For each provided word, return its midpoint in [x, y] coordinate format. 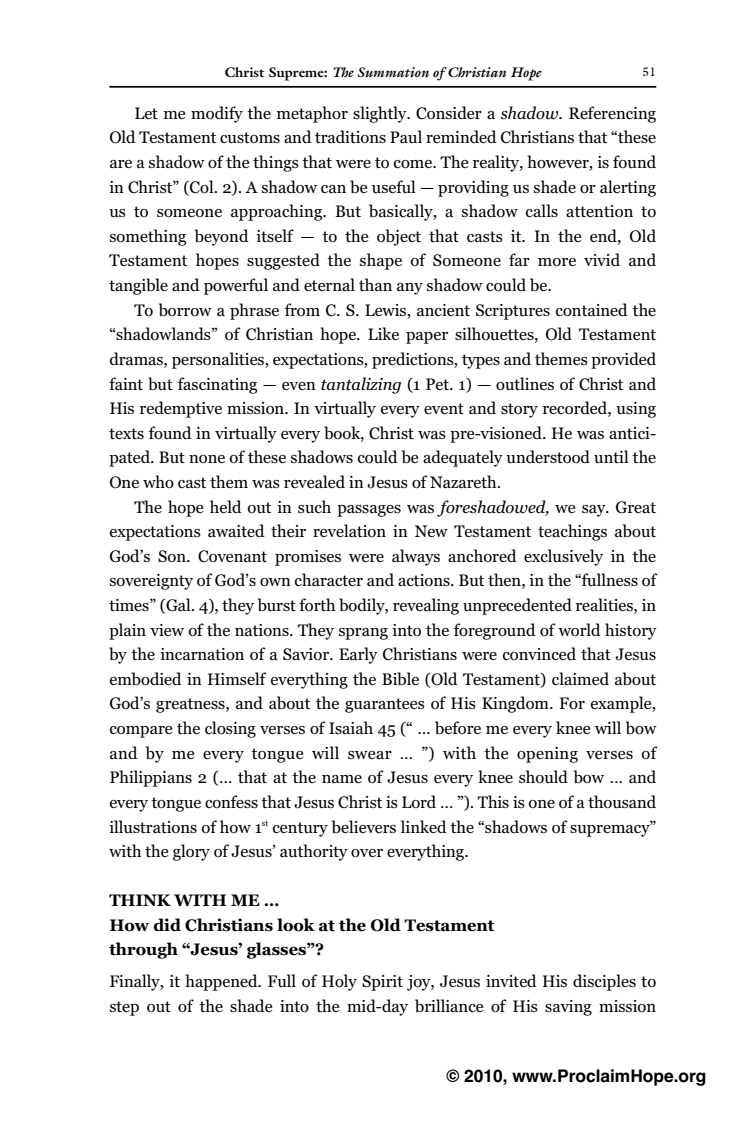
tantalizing [361, 385]
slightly [381, 114]
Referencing [612, 114]
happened [222, 982]
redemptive [181, 409]
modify [217, 114]
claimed [580, 678]
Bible [400, 678]
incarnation [202, 654]
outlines [525, 384]
